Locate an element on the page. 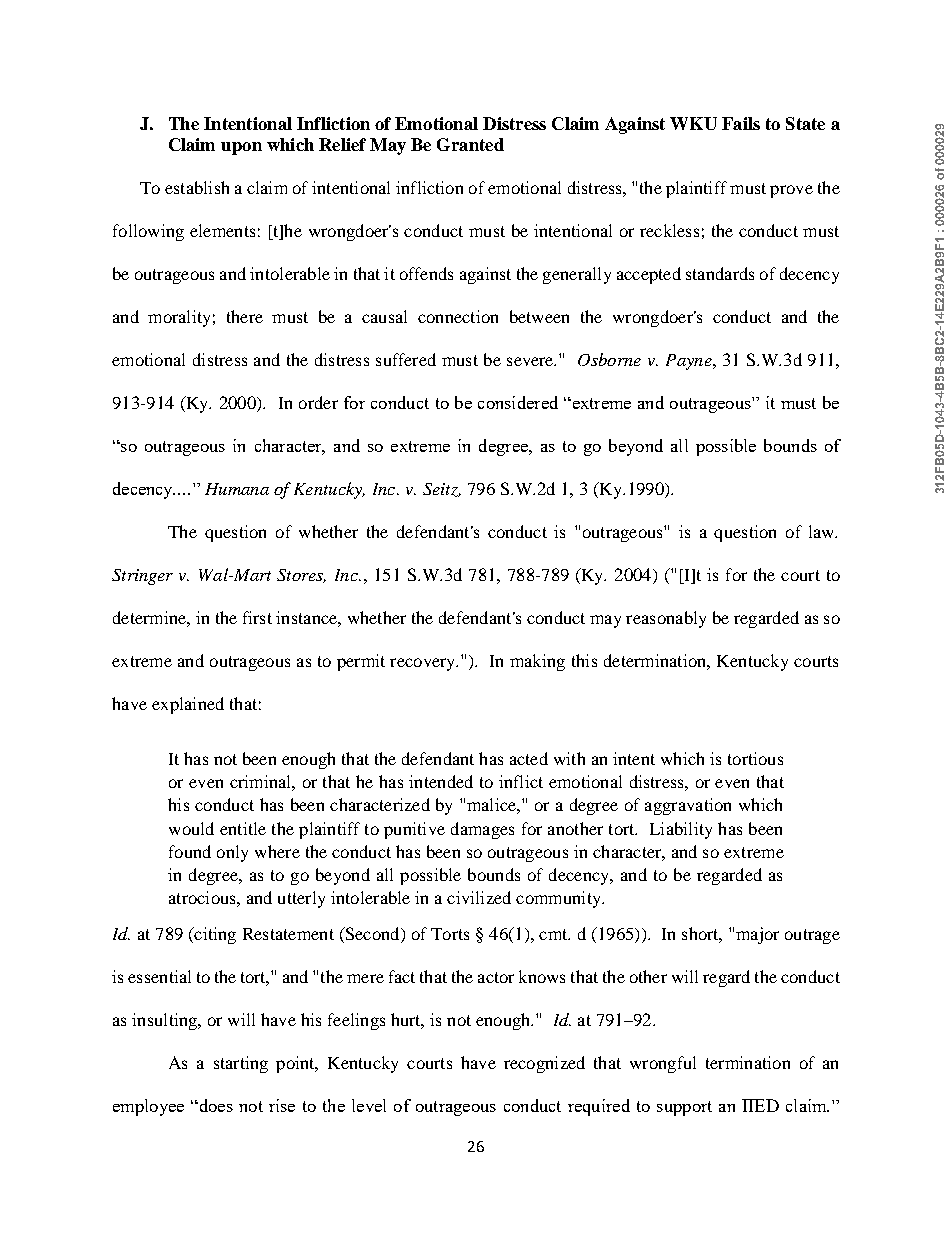  considered is located at coordinates (518, 402).
